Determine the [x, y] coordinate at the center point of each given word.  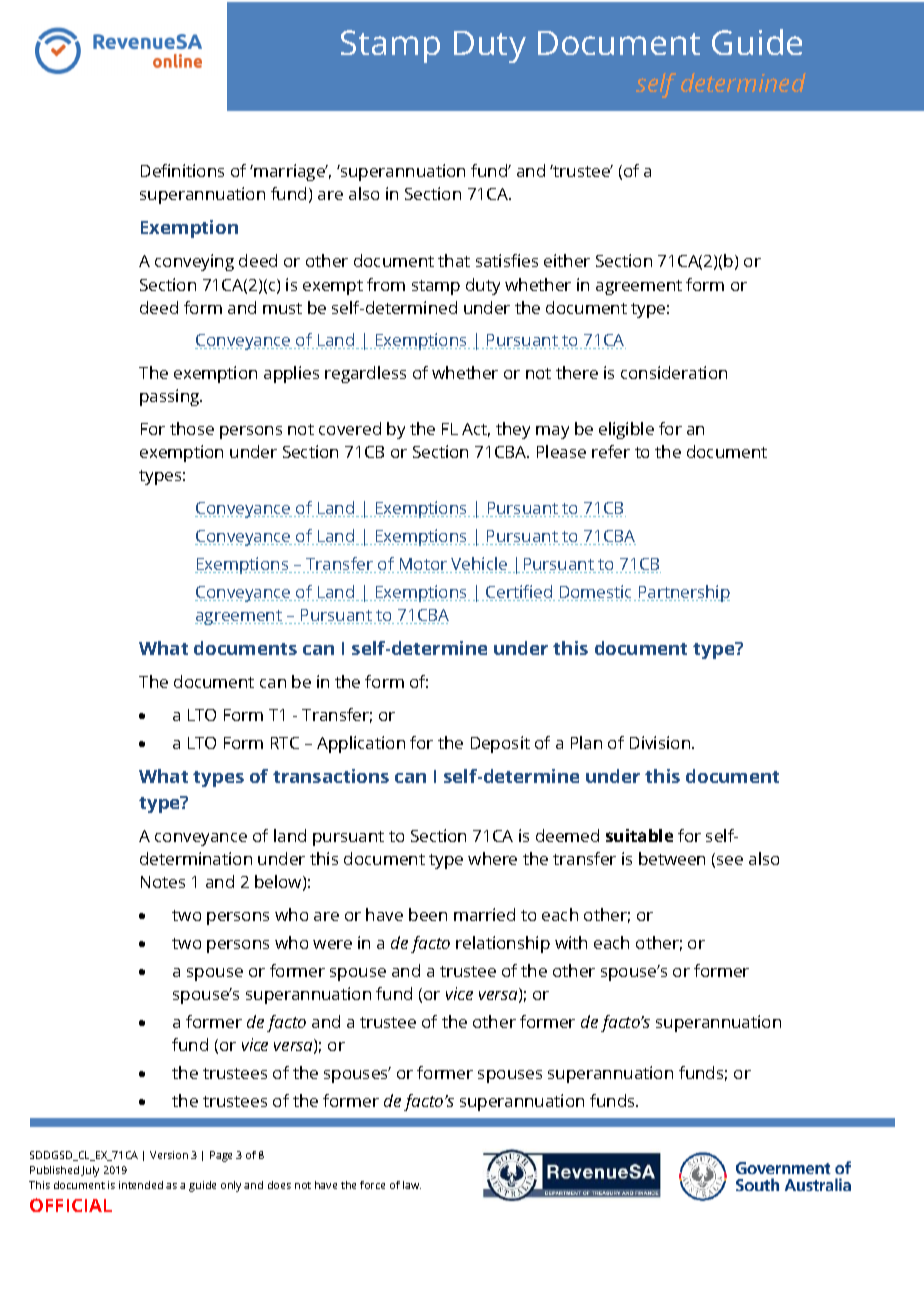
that [454, 260]
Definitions [182, 170]
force [372, 1185]
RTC [285, 743]
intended [141, 1185]
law [412, 1185]
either [567, 260]
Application [361, 744]
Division [661, 742]
